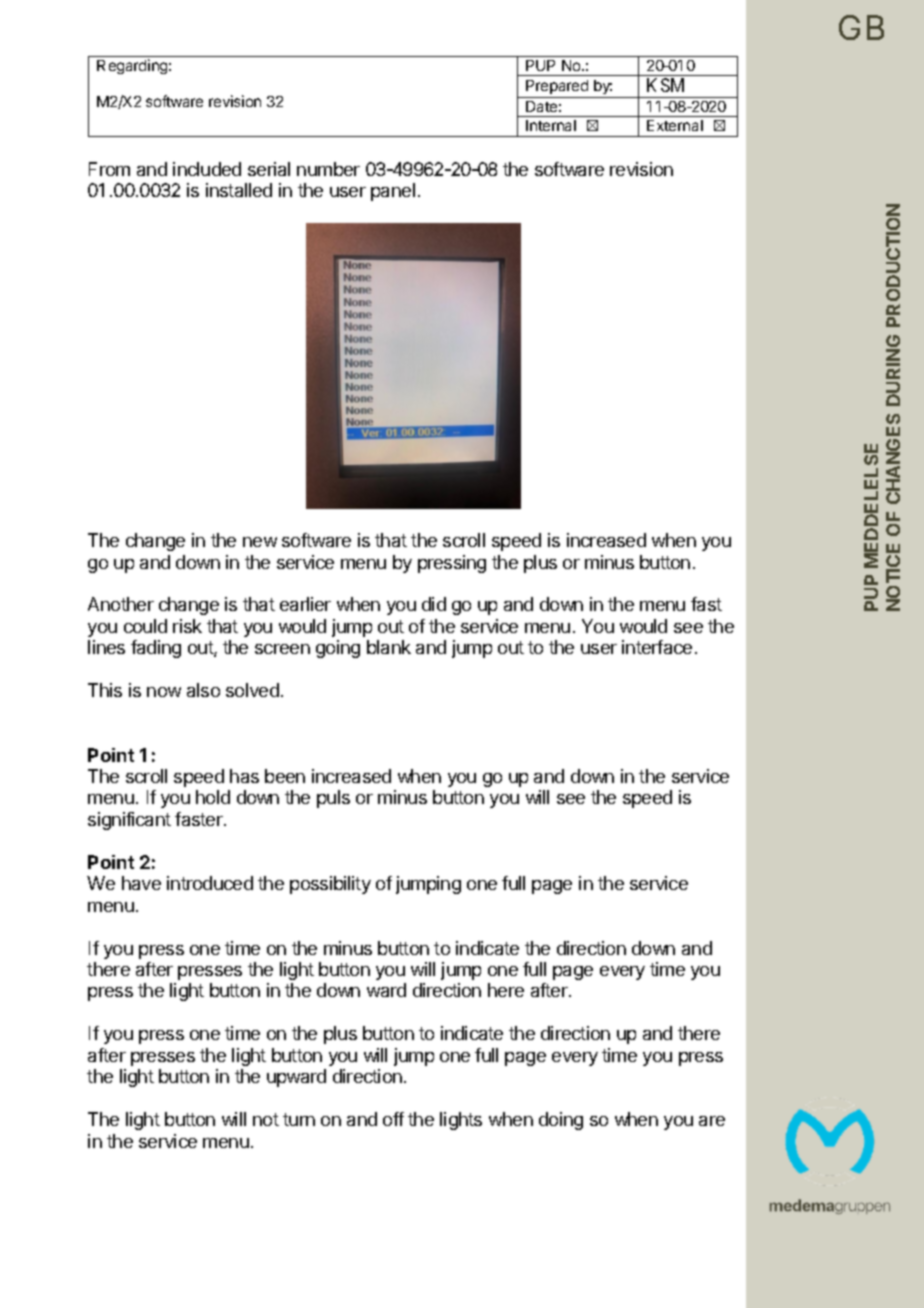 This screenshot has width=924, height=1308. What do you see at coordinates (557, 87) in the screenshot?
I see `Prepared` at bounding box center [557, 87].
